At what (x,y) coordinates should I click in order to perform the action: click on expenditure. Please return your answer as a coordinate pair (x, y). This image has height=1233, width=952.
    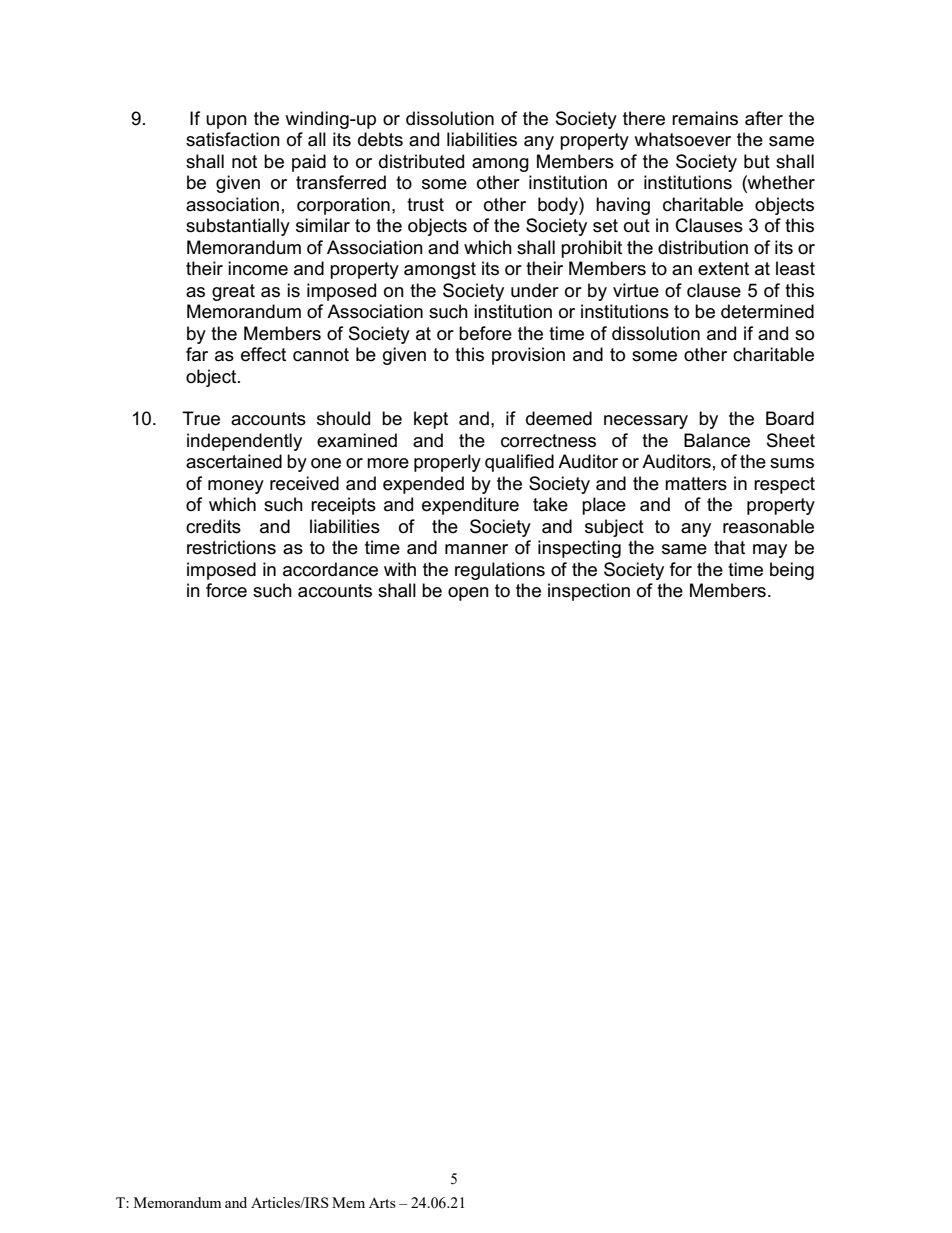
    Looking at the image, I should click on (470, 506).
